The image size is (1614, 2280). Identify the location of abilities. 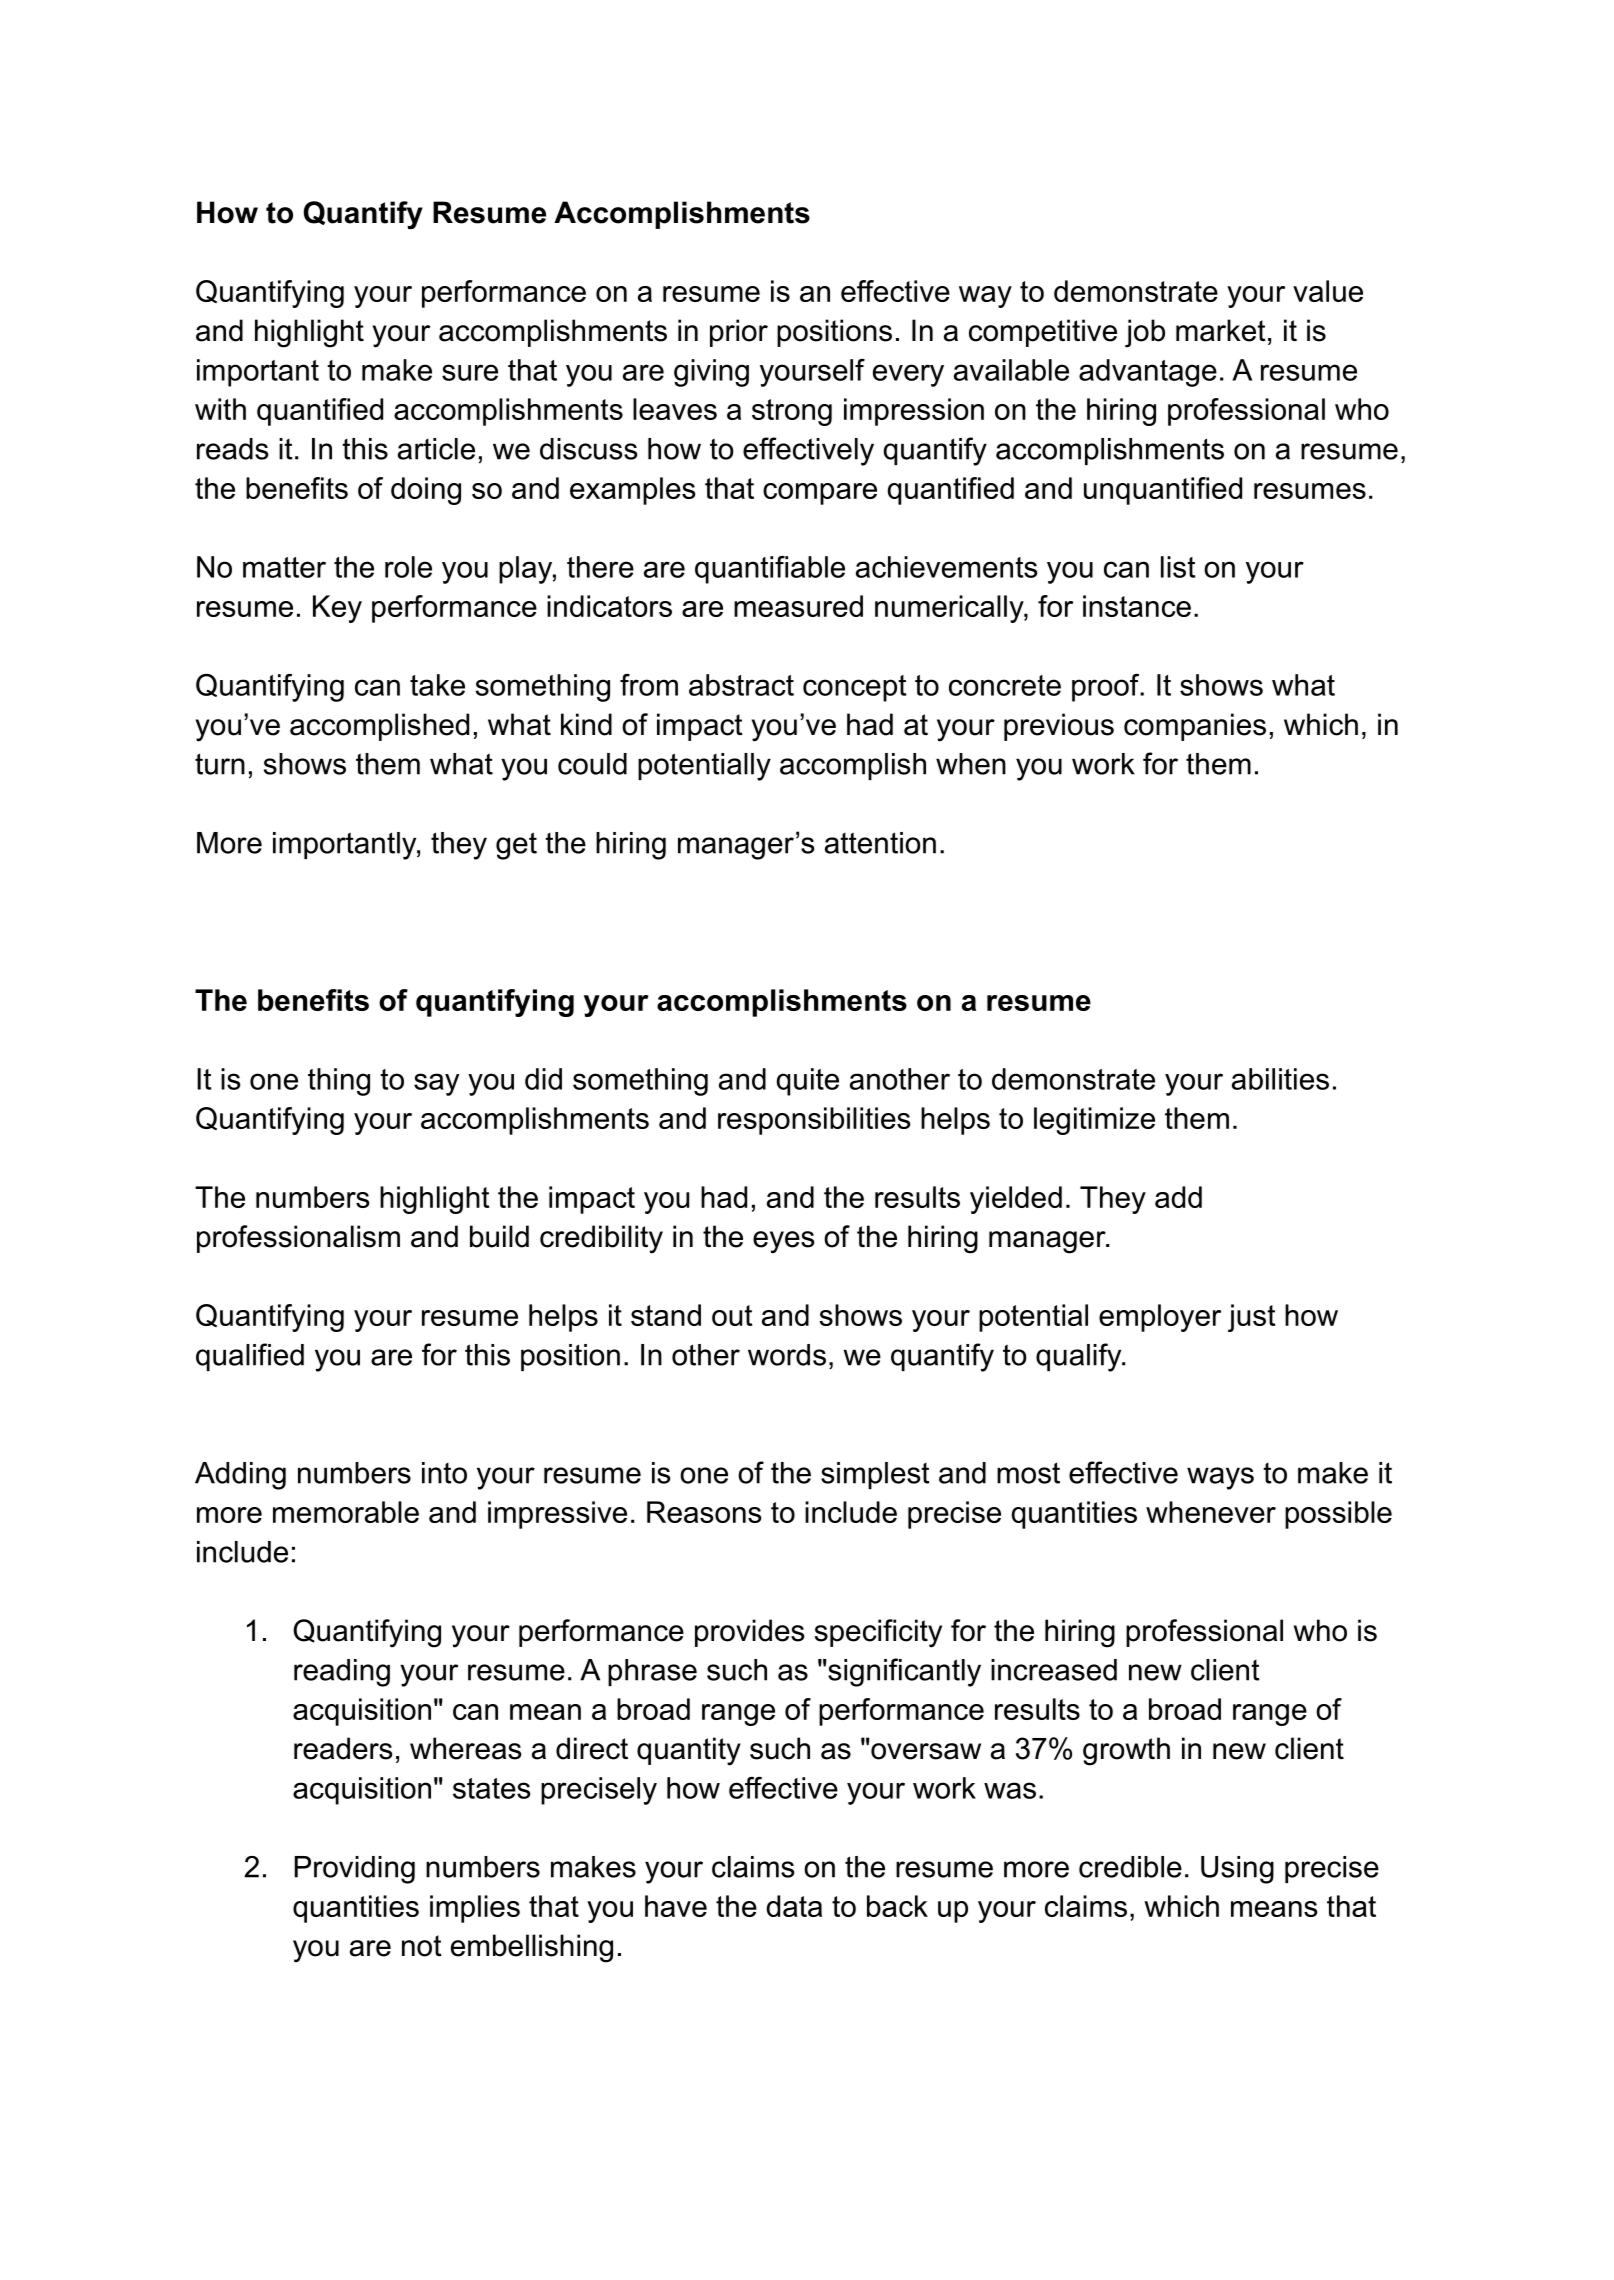
(1280, 1079).
